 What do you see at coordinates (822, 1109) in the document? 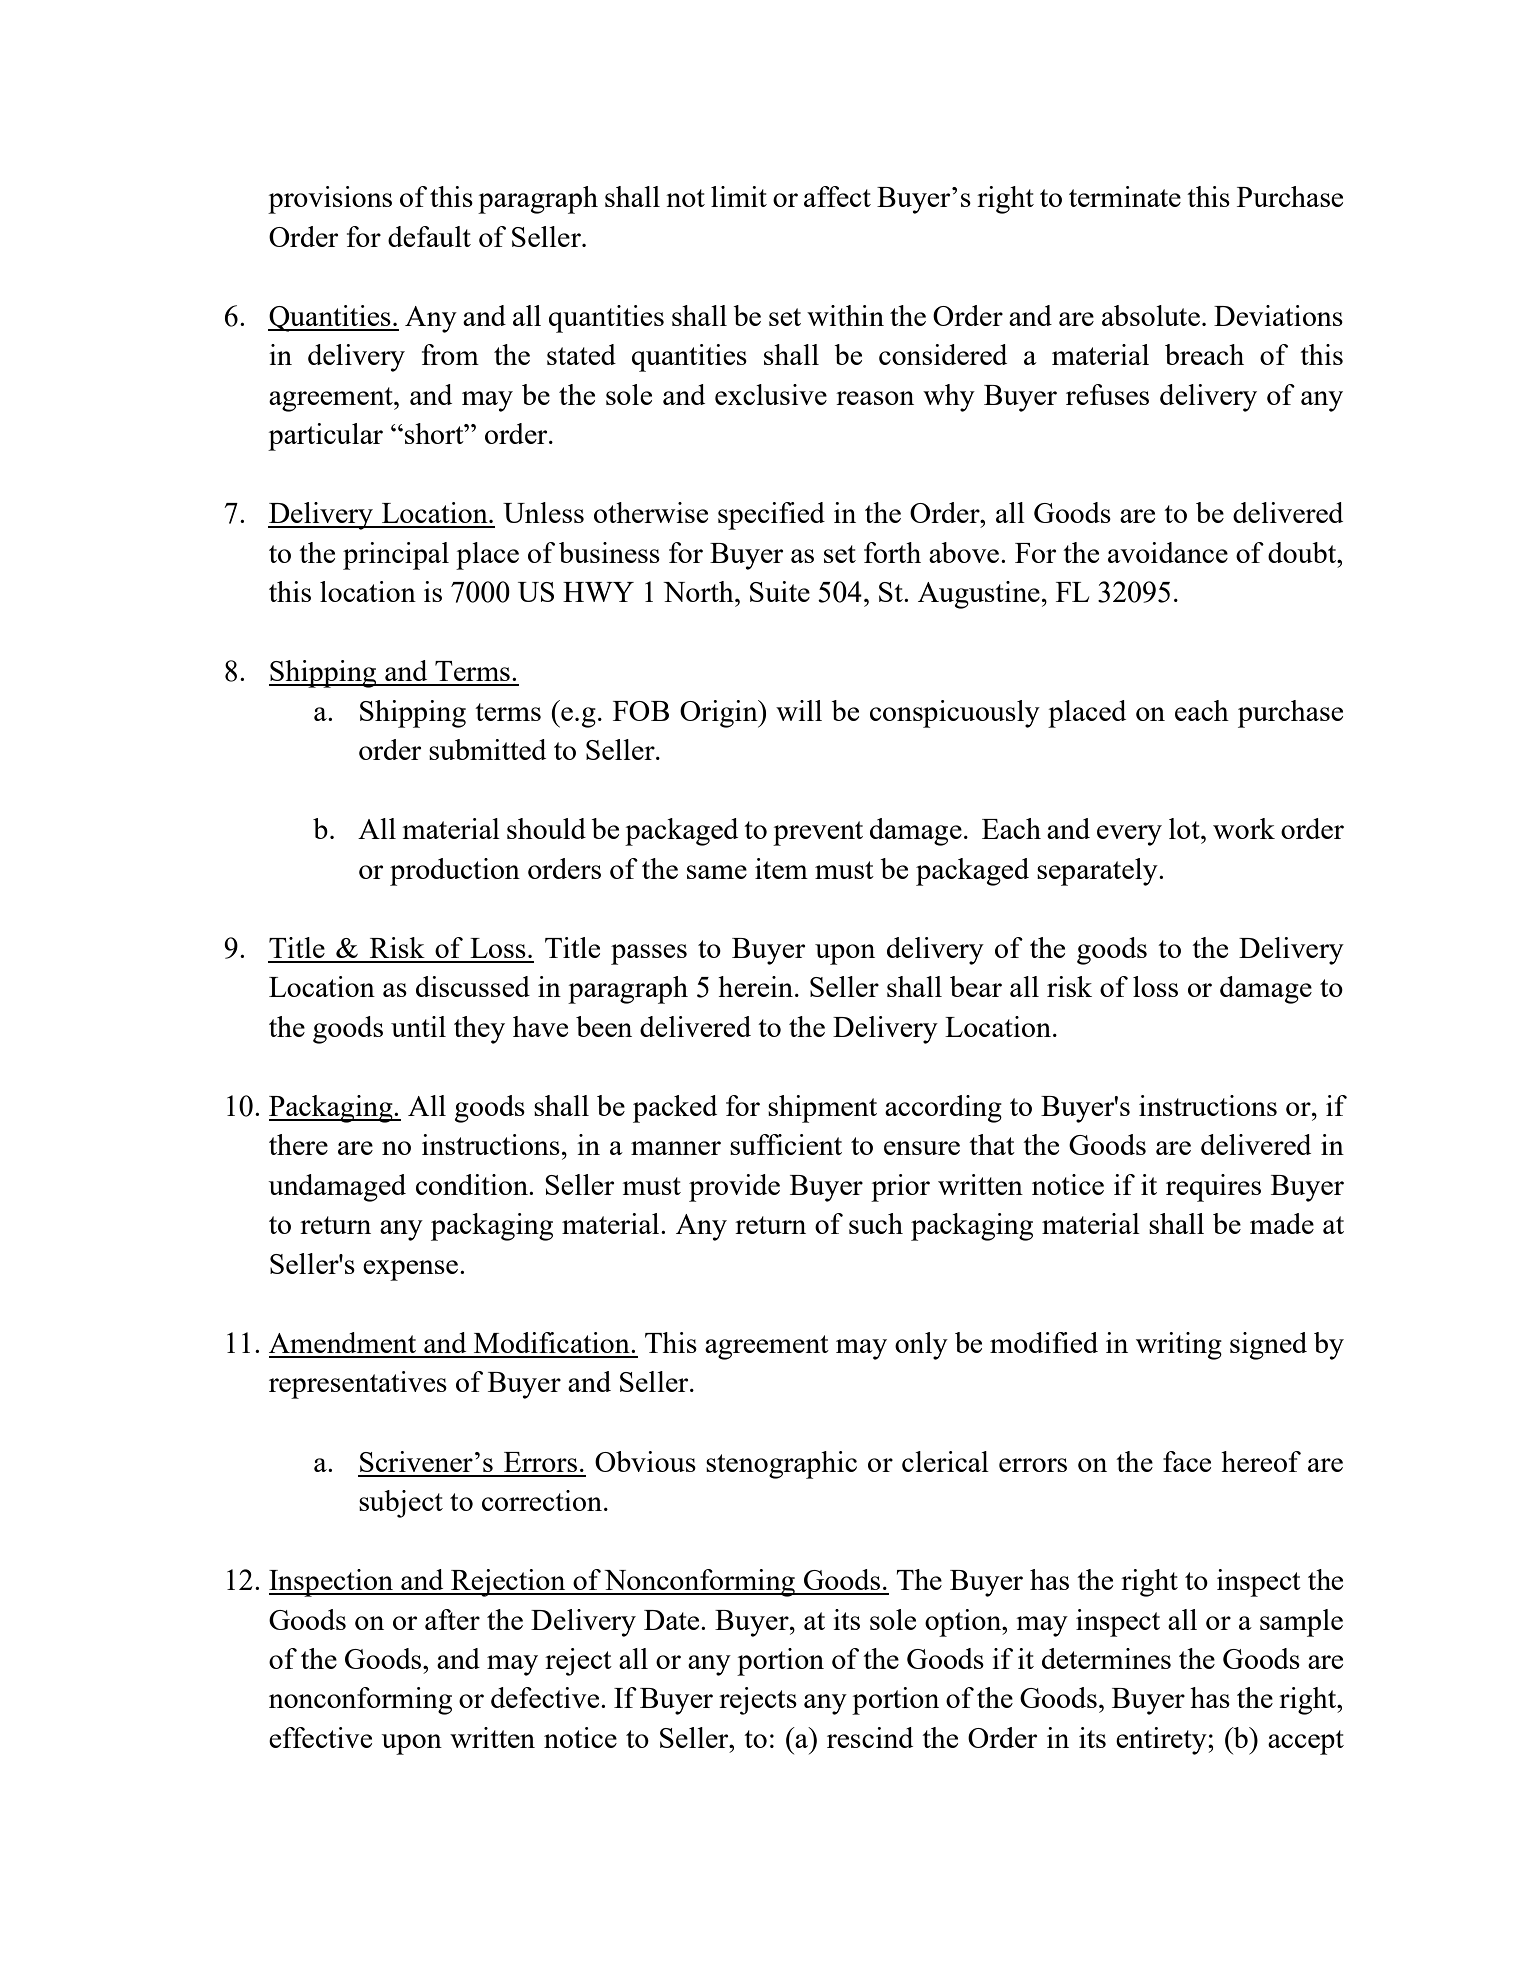
I see `shipment` at bounding box center [822, 1109].
